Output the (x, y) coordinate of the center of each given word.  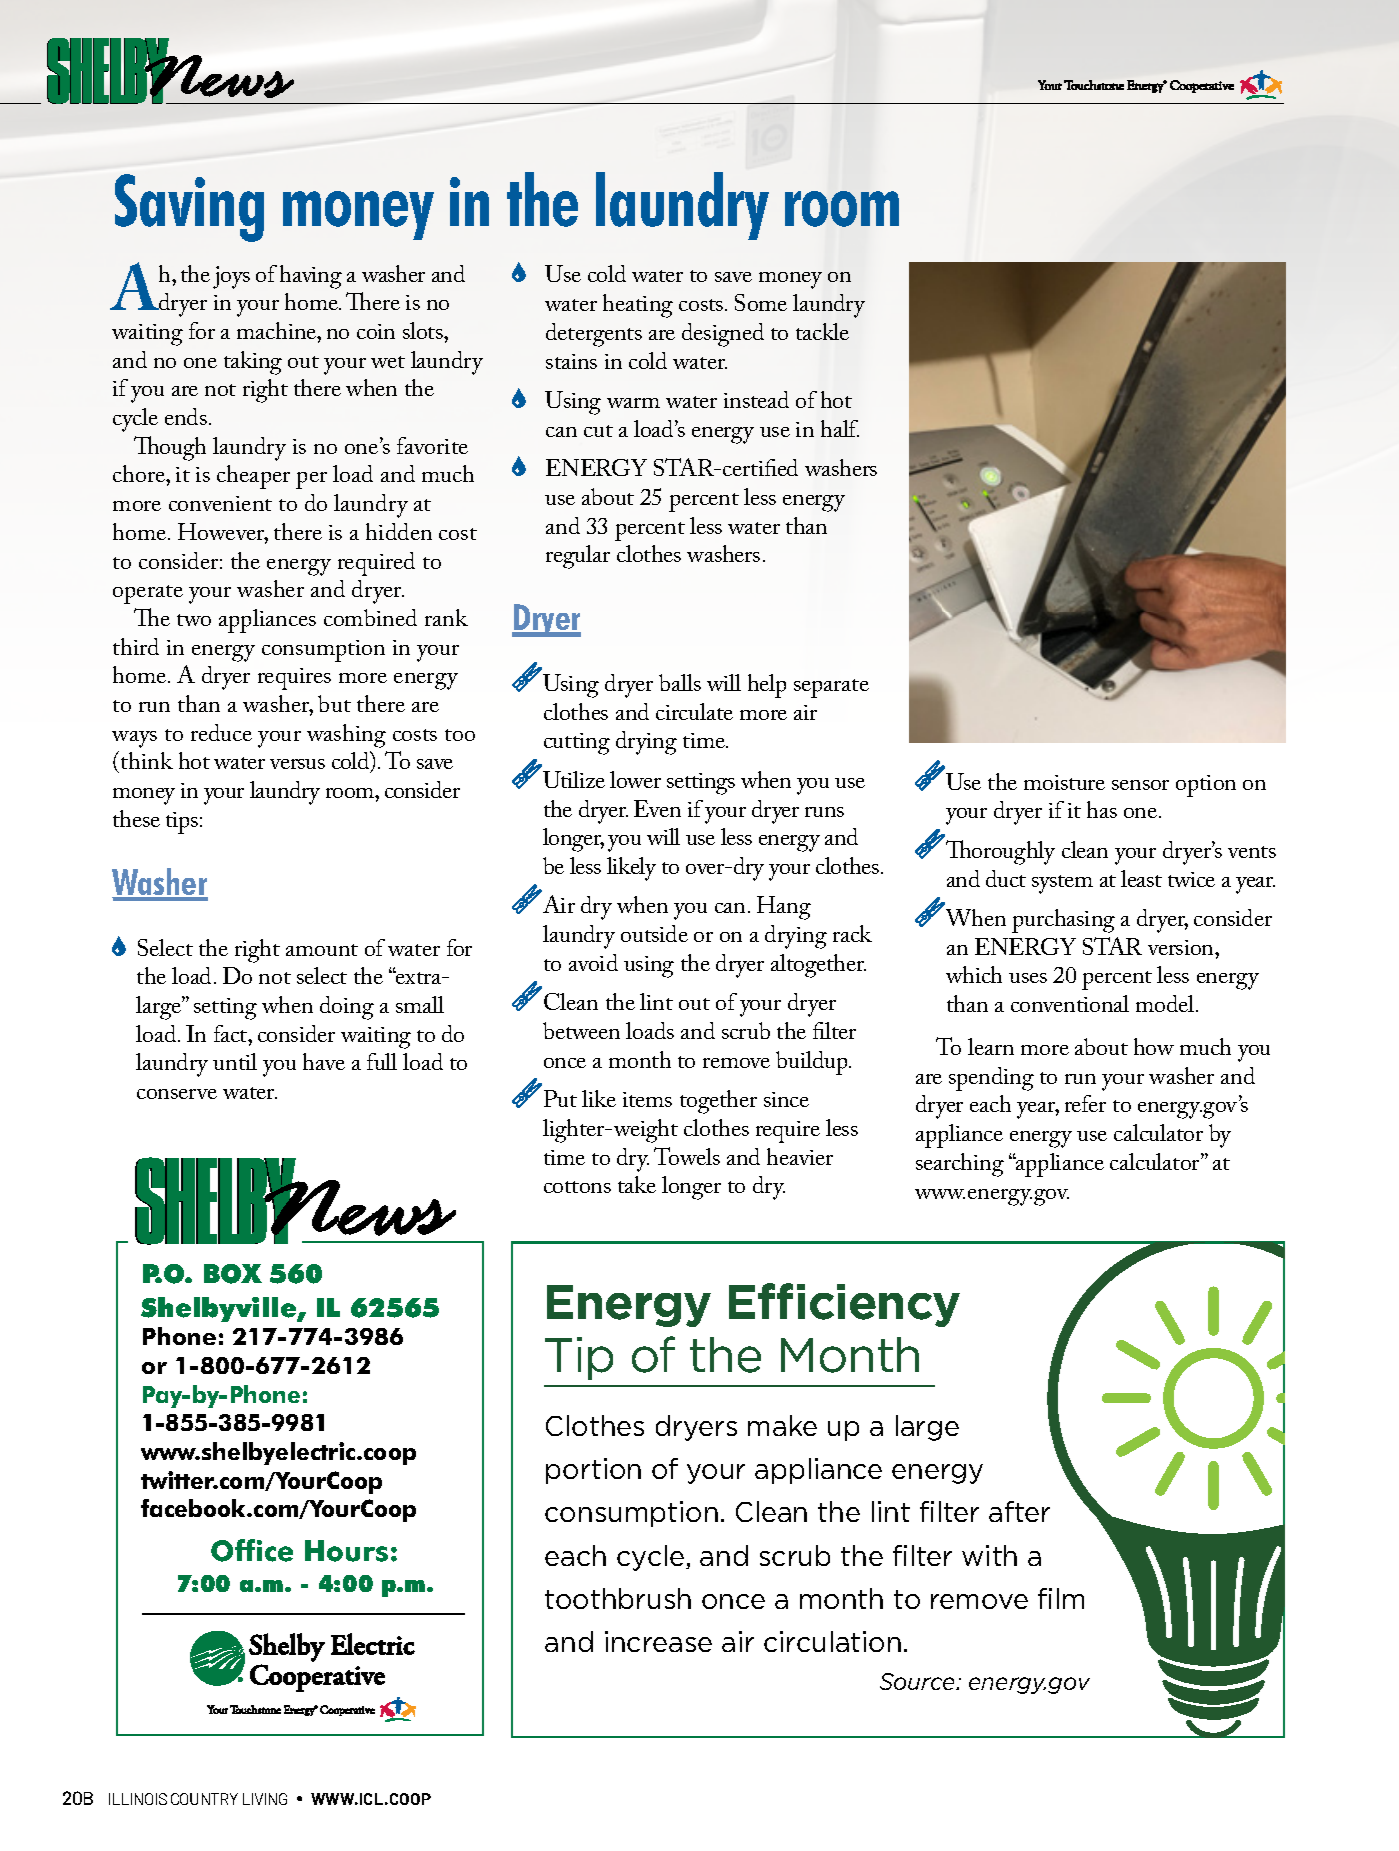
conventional (1070, 1003)
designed (723, 335)
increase (658, 1641)
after (1019, 1511)
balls (680, 682)
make (782, 1425)
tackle (822, 331)
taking (253, 363)
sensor (1140, 785)
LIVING (265, 1799)
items (647, 1099)
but (334, 703)
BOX (233, 1274)
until (235, 1061)
